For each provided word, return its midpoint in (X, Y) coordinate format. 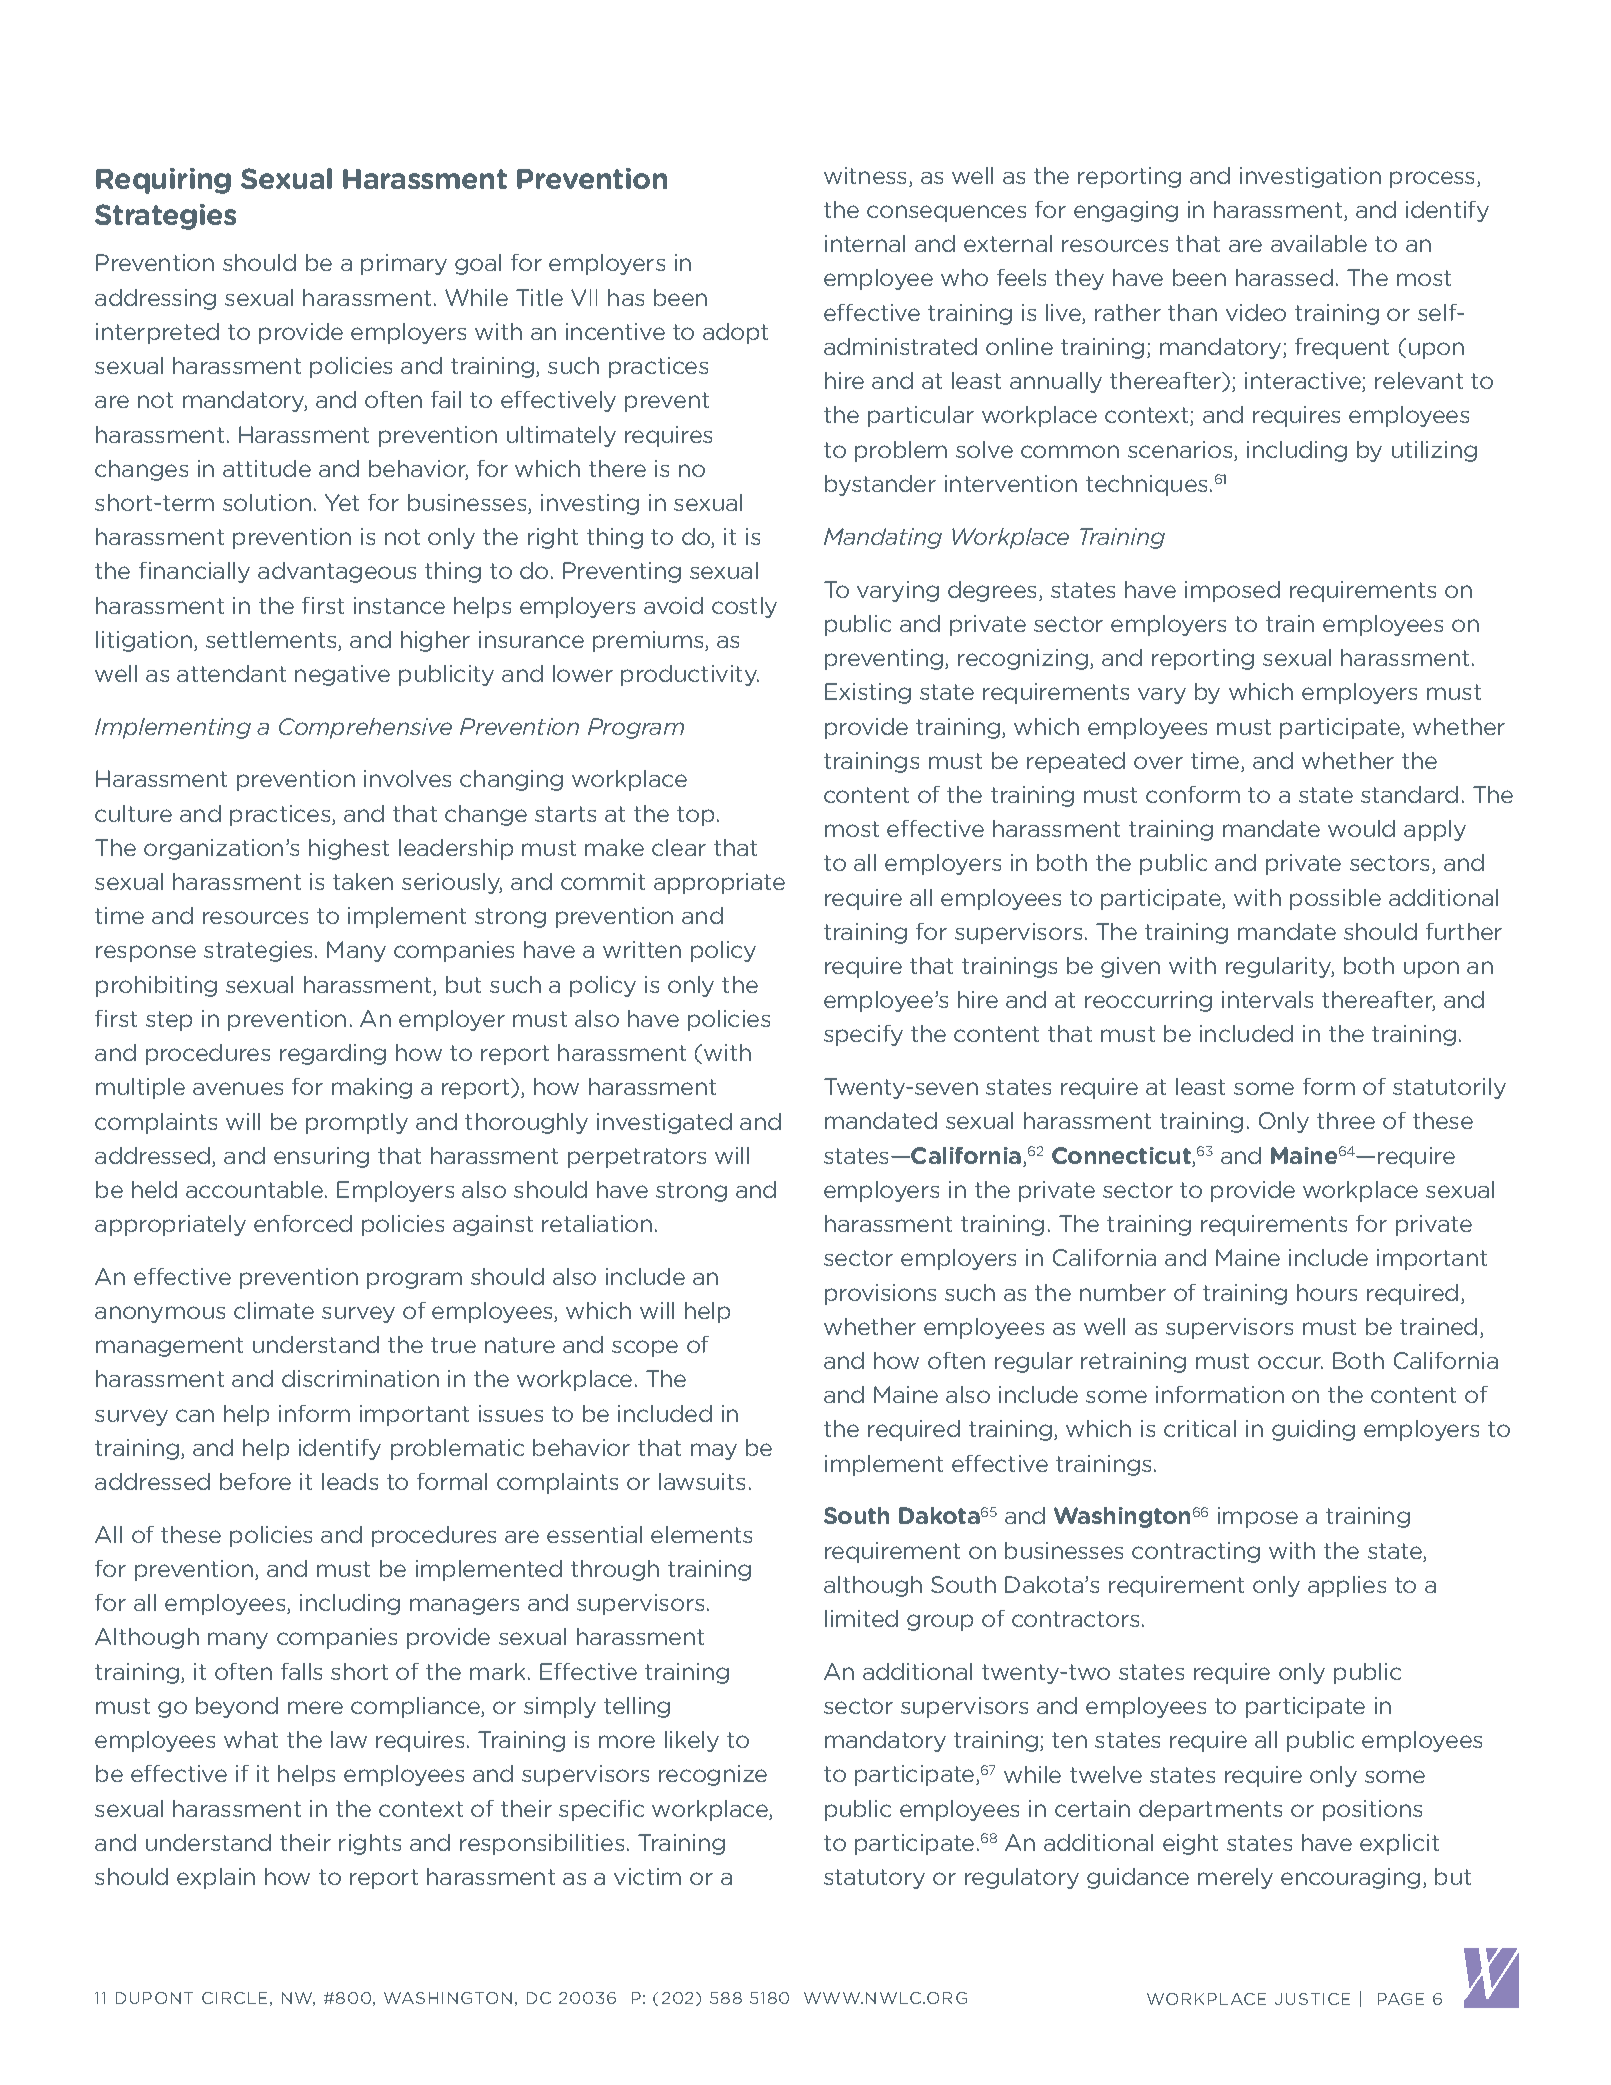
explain (216, 1878)
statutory (874, 1879)
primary (404, 264)
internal (865, 243)
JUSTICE (1312, 1999)
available (1319, 243)
